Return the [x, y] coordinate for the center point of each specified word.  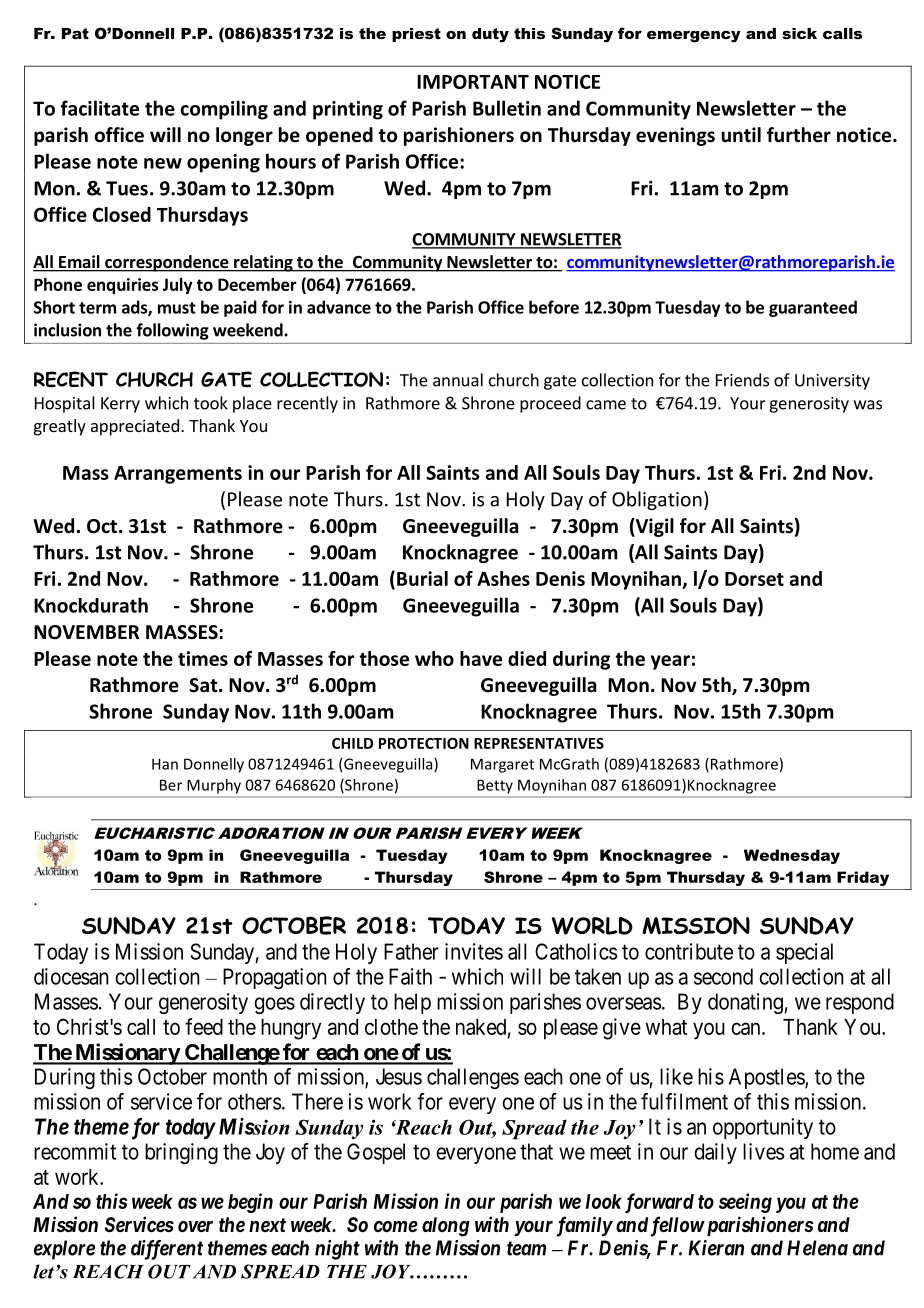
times [203, 658]
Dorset [754, 579]
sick [799, 33]
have [481, 658]
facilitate [99, 108]
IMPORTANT [473, 81]
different [167, 1250]
